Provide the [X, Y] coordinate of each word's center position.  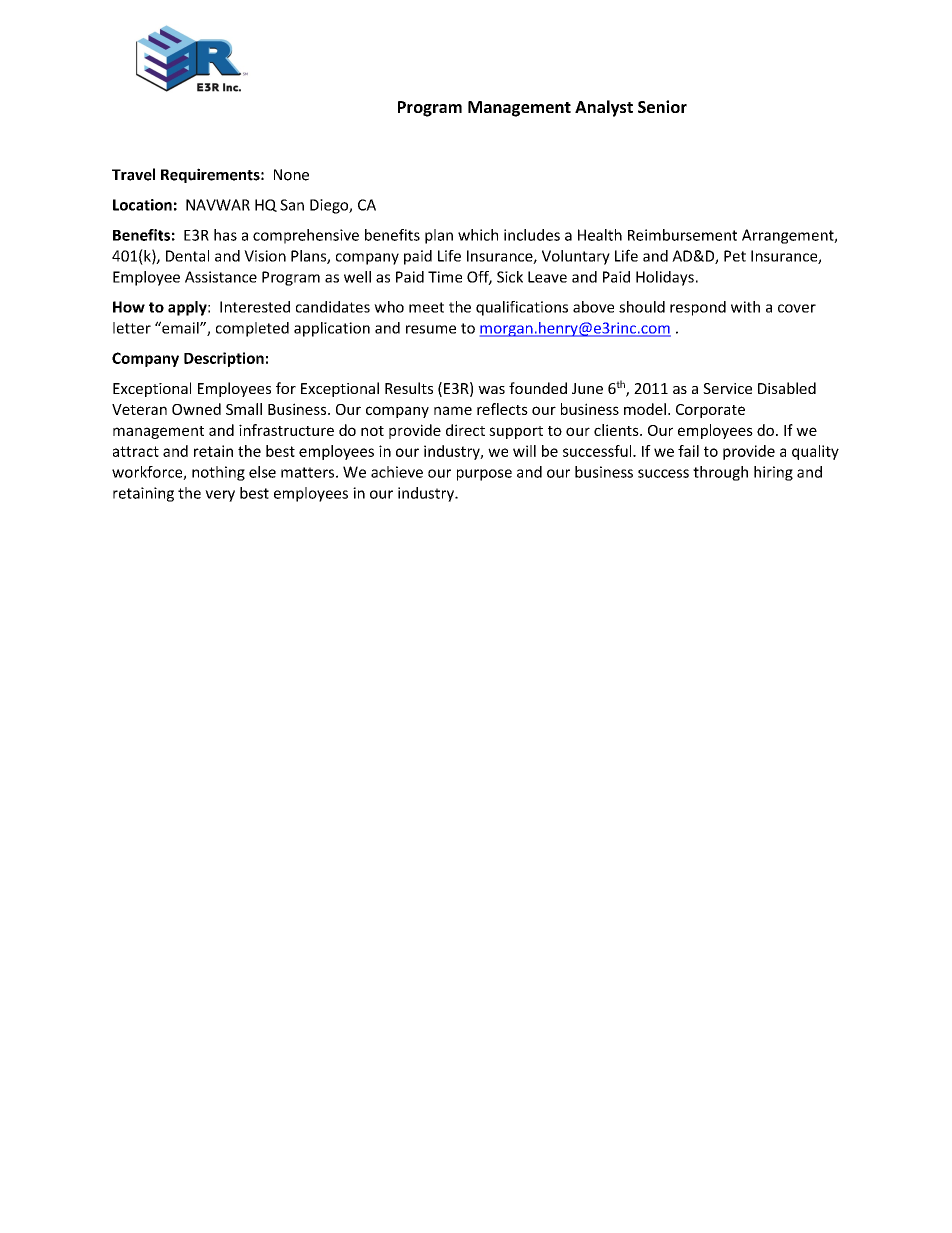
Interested [255, 307]
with [745, 307]
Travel [133, 174]
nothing [218, 473]
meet [426, 307]
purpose [484, 475]
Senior [662, 106]
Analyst [604, 108]
